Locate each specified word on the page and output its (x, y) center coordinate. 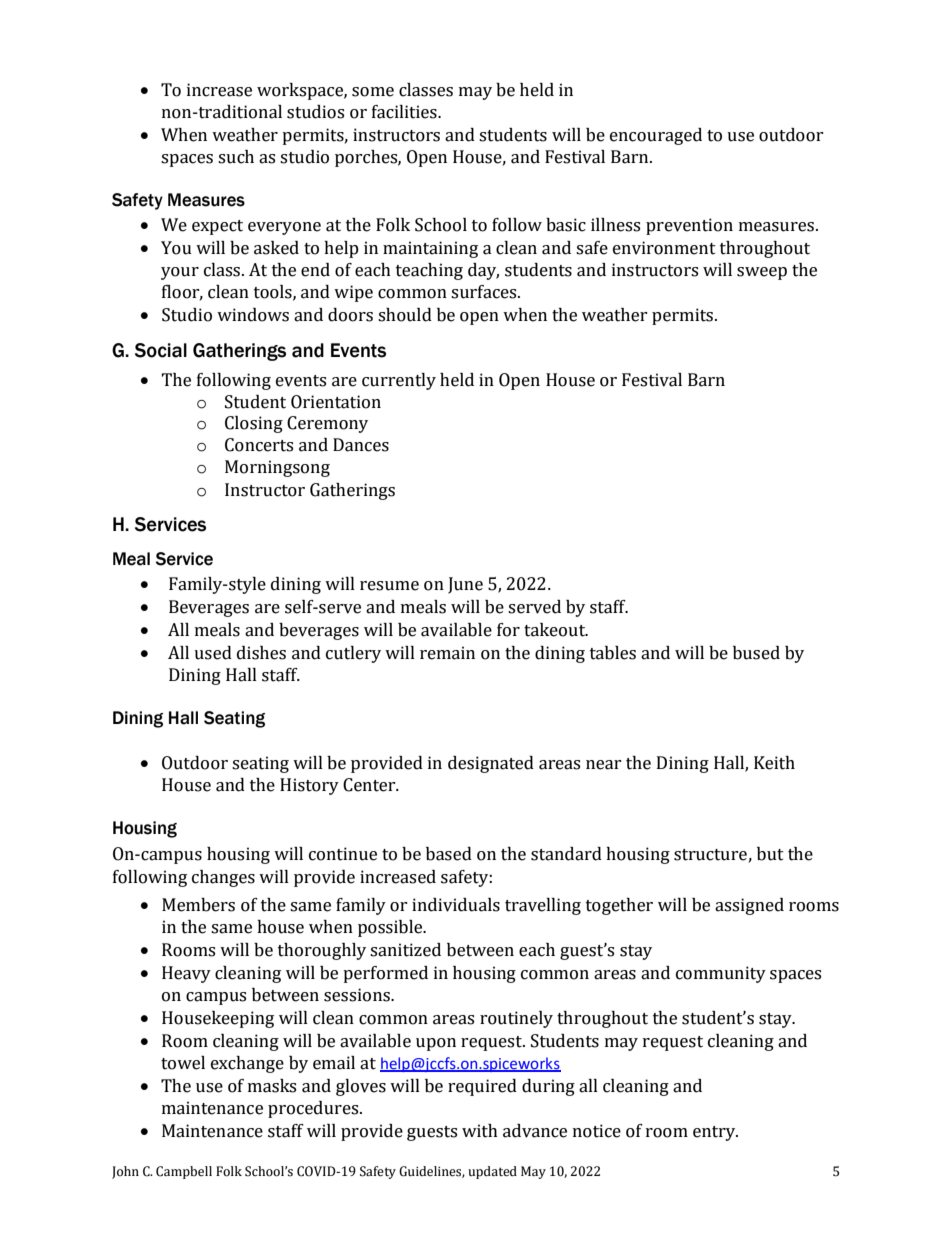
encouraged (656, 136)
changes (223, 878)
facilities (405, 112)
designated (491, 764)
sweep (762, 273)
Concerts (259, 445)
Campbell (184, 1172)
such (236, 157)
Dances (361, 445)
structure (710, 855)
